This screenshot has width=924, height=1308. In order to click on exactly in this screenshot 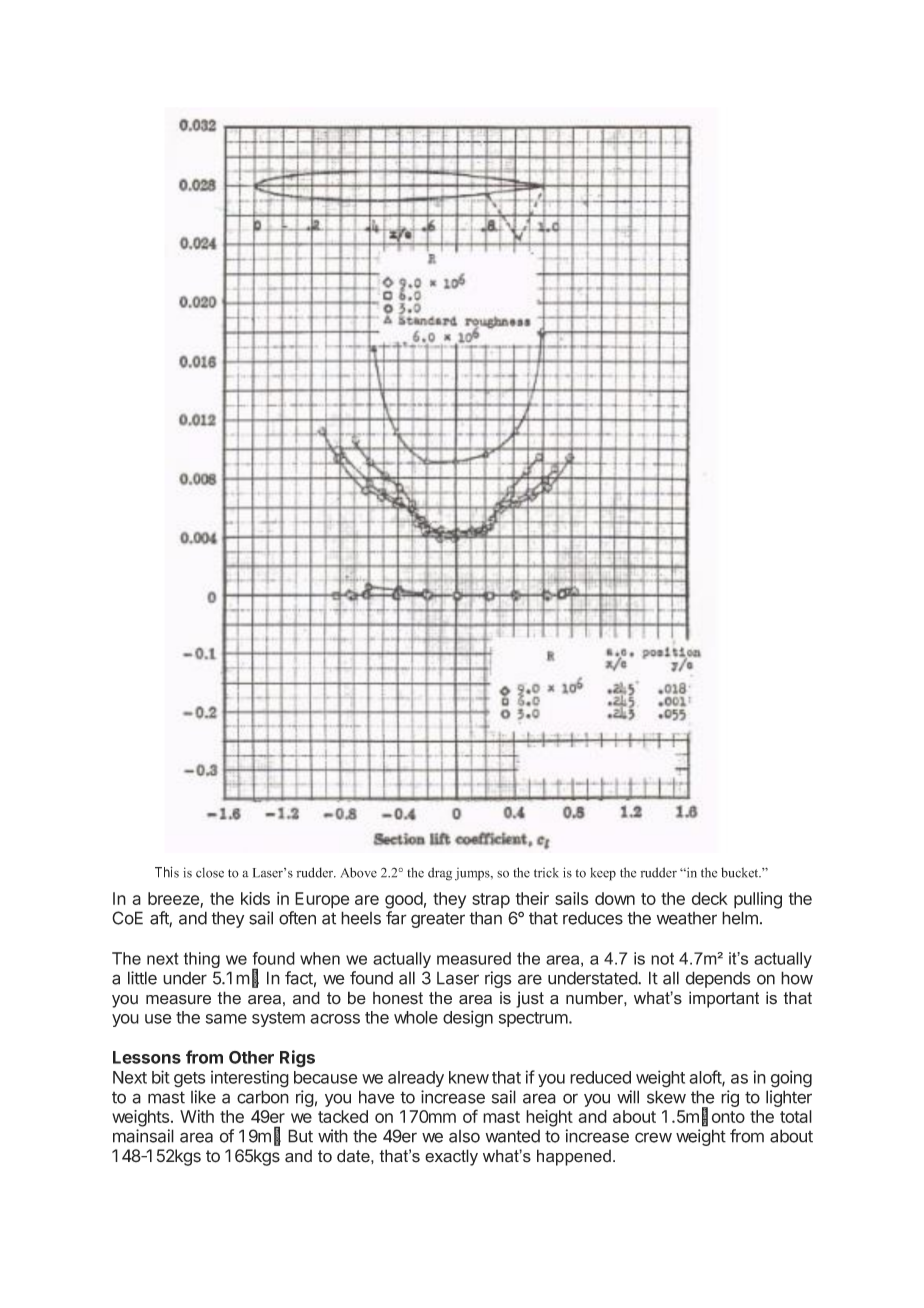, I will do `click(451, 1157)`.
